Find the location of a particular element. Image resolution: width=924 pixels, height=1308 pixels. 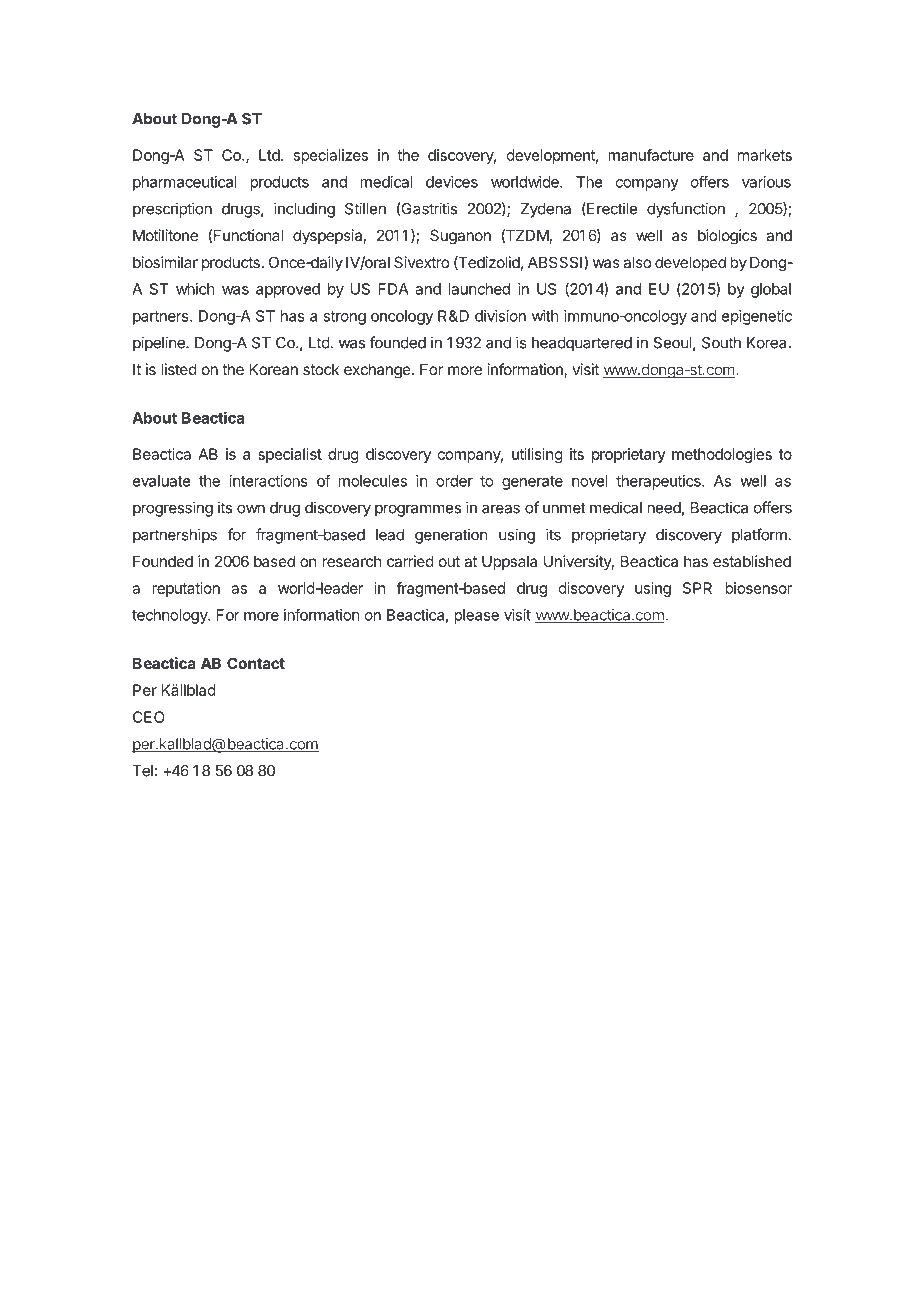

Tel is located at coordinates (142, 771).
